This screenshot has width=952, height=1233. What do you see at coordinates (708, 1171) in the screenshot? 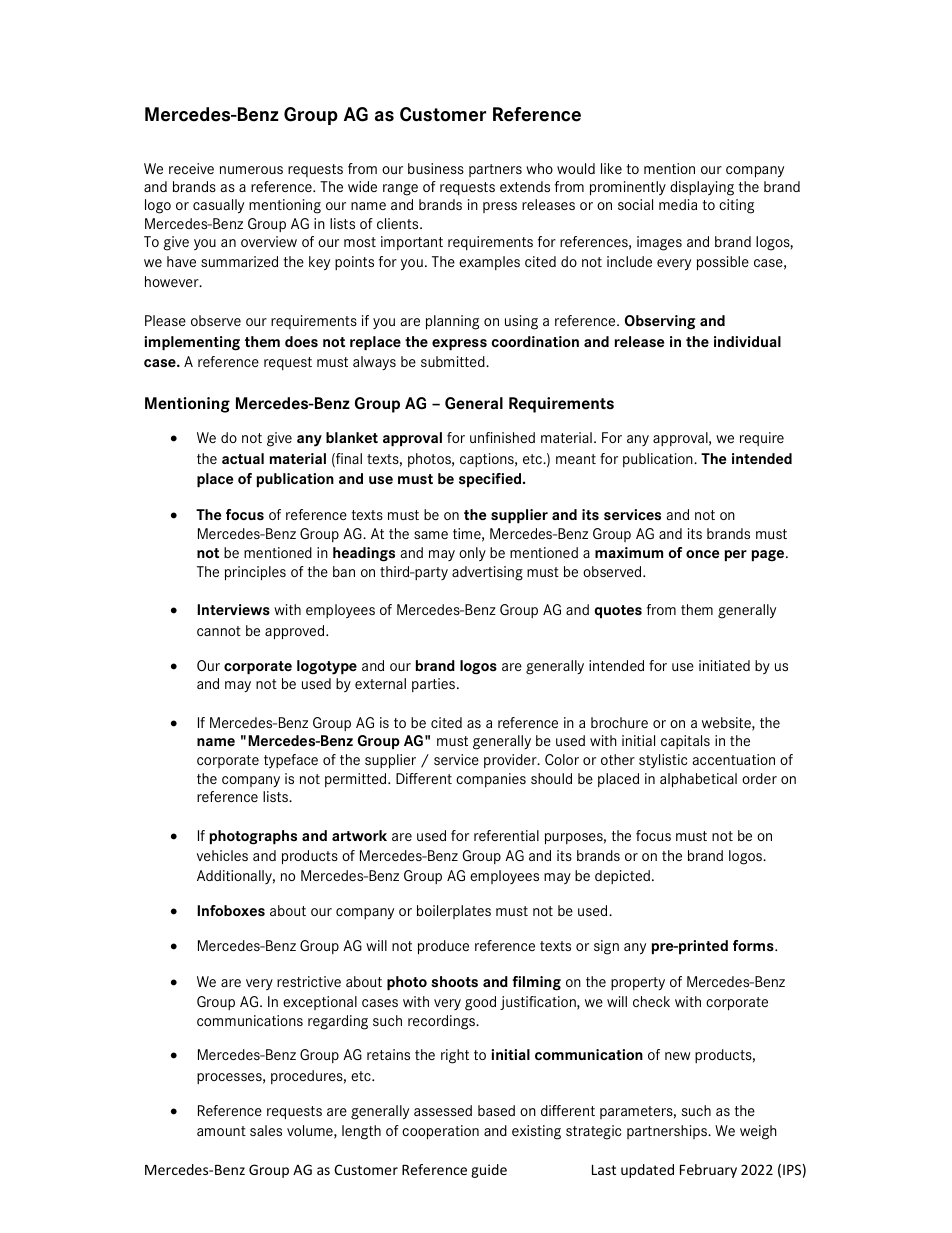
I see `February` at bounding box center [708, 1171].
